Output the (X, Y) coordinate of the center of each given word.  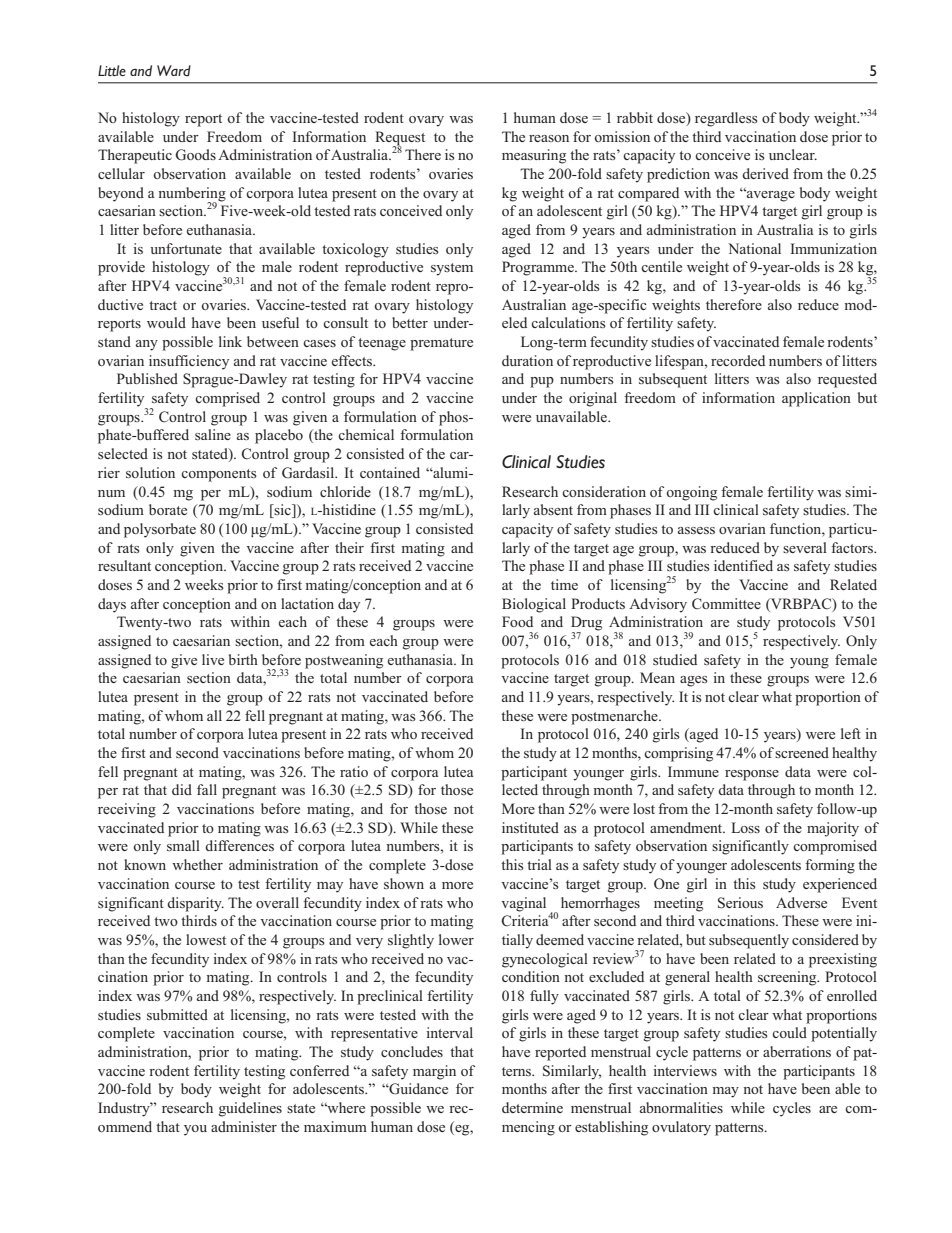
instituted (530, 827)
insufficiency (189, 362)
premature (441, 344)
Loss (745, 827)
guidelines (250, 1109)
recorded (738, 360)
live (213, 659)
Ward (174, 71)
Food (517, 621)
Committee (726, 604)
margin (434, 1072)
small (183, 845)
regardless (726, 119)
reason (549, 138)
